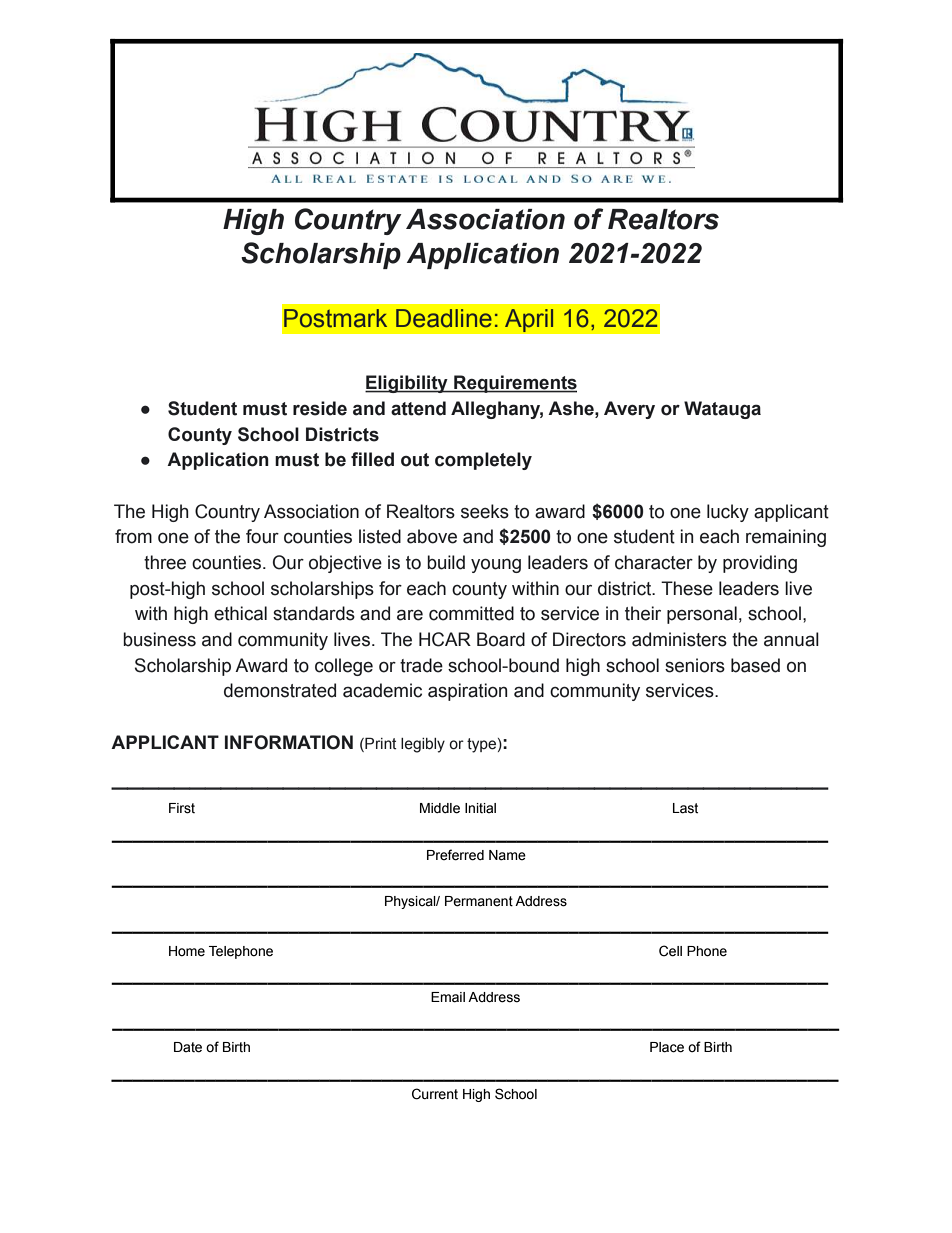 The width and height of the image is (952, 1233). What do you see at coordinates (444, 318) in the image?
I see `Deadline` at bounding box center [444, 318].
